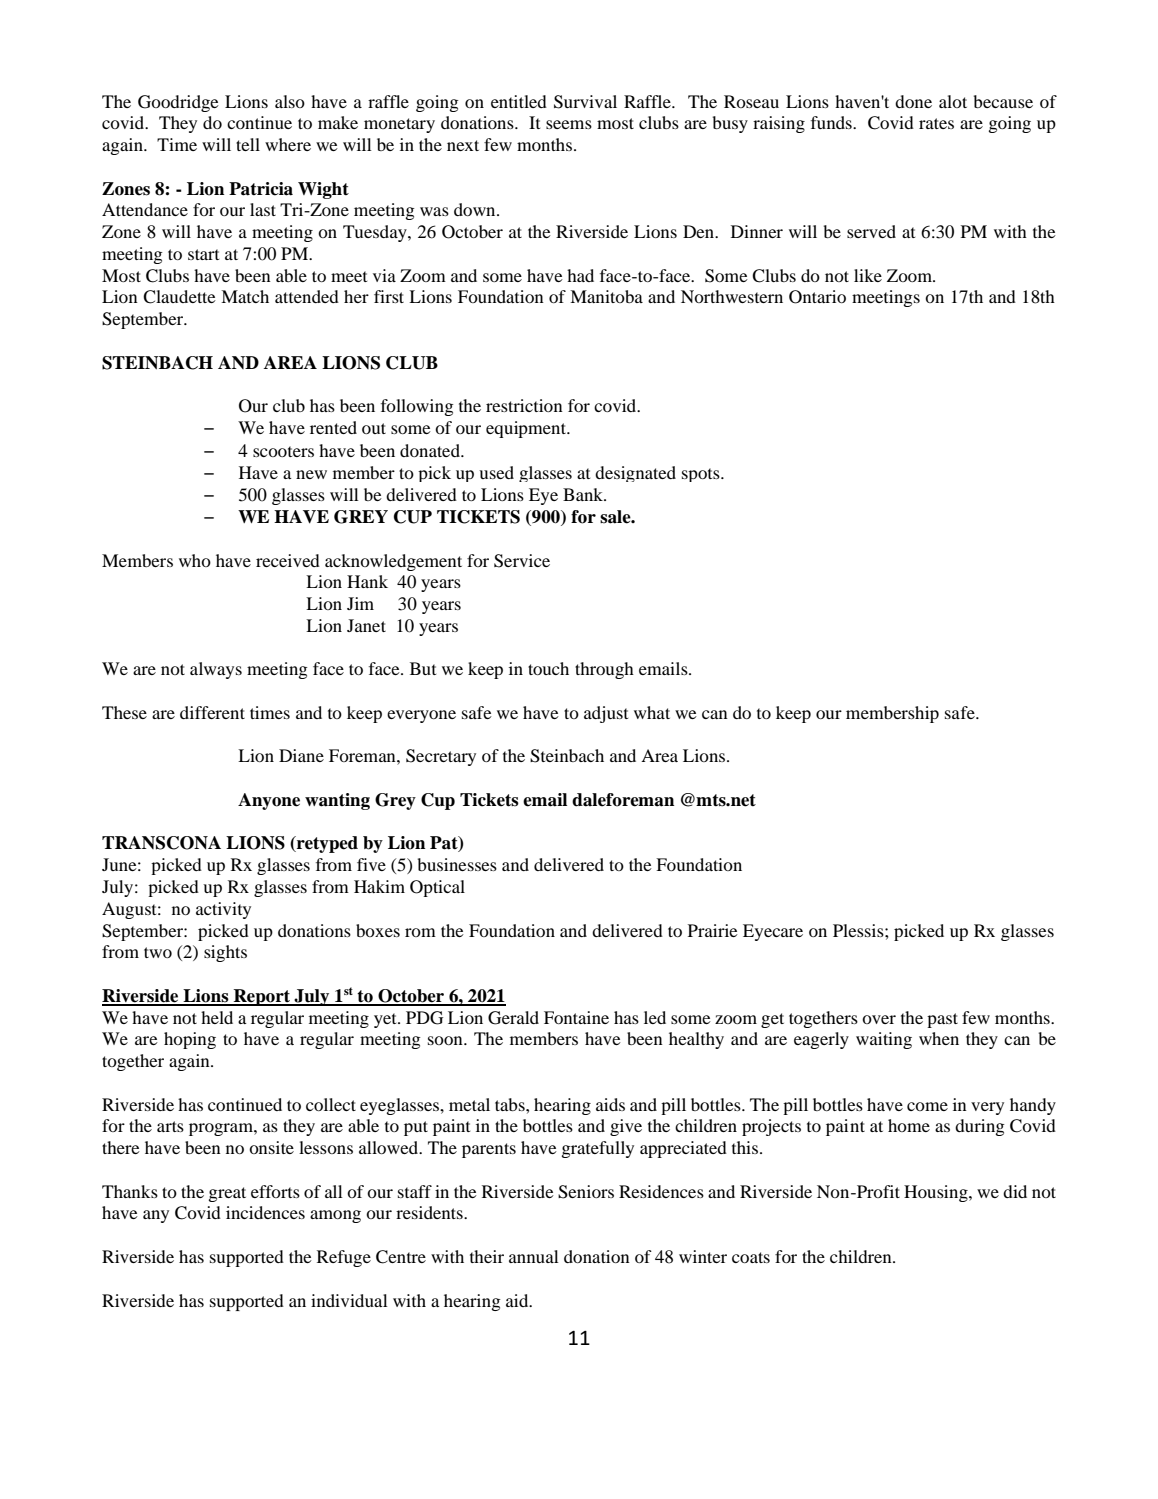 This image has height=1499, width=1158. I want to click on like, so click(868, 275).
